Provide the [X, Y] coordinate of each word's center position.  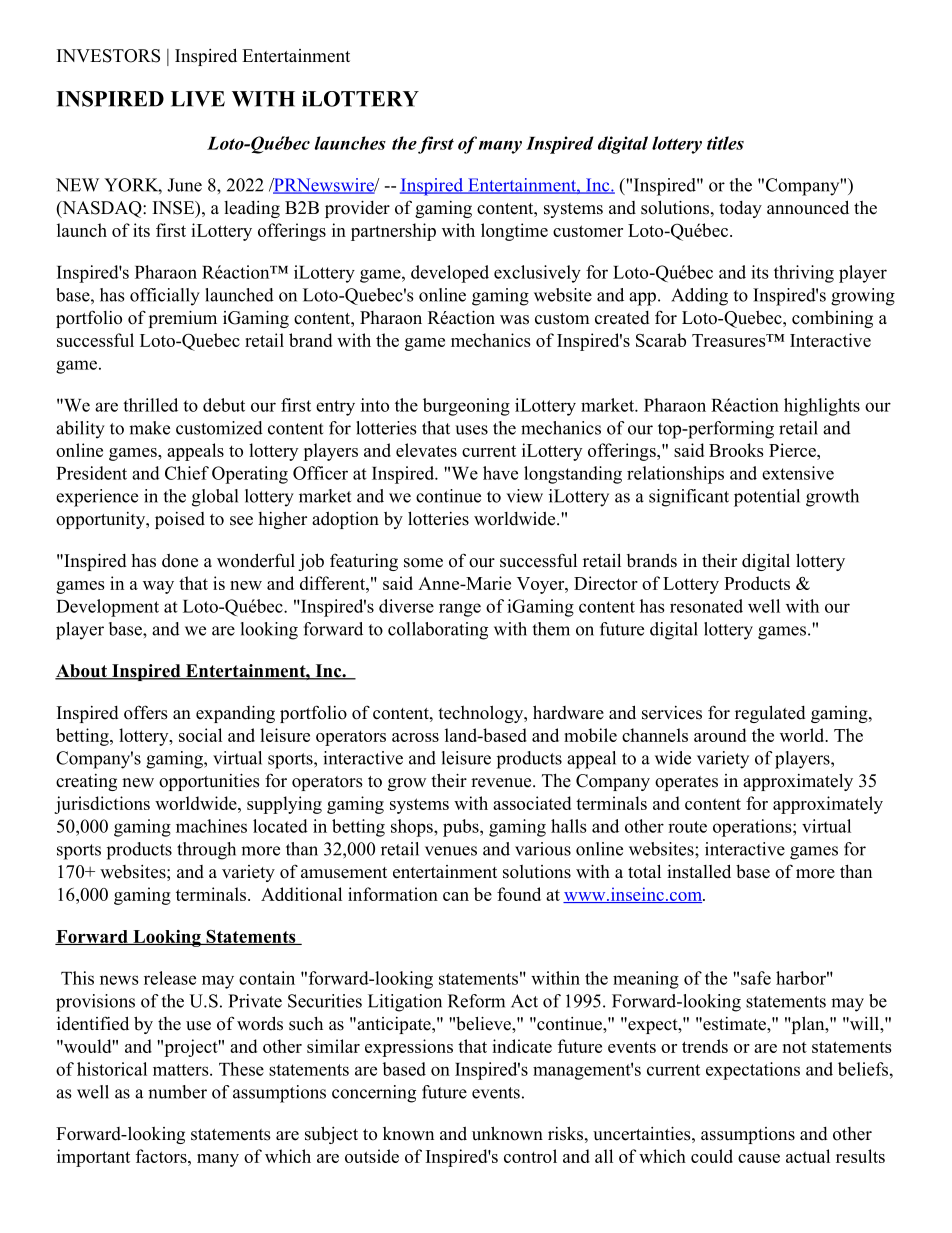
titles [725, 143]
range [460, 610]
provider [357, 209]
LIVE [198, 99]
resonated [706, 606]
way [158, 587]
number [177, 1092]
